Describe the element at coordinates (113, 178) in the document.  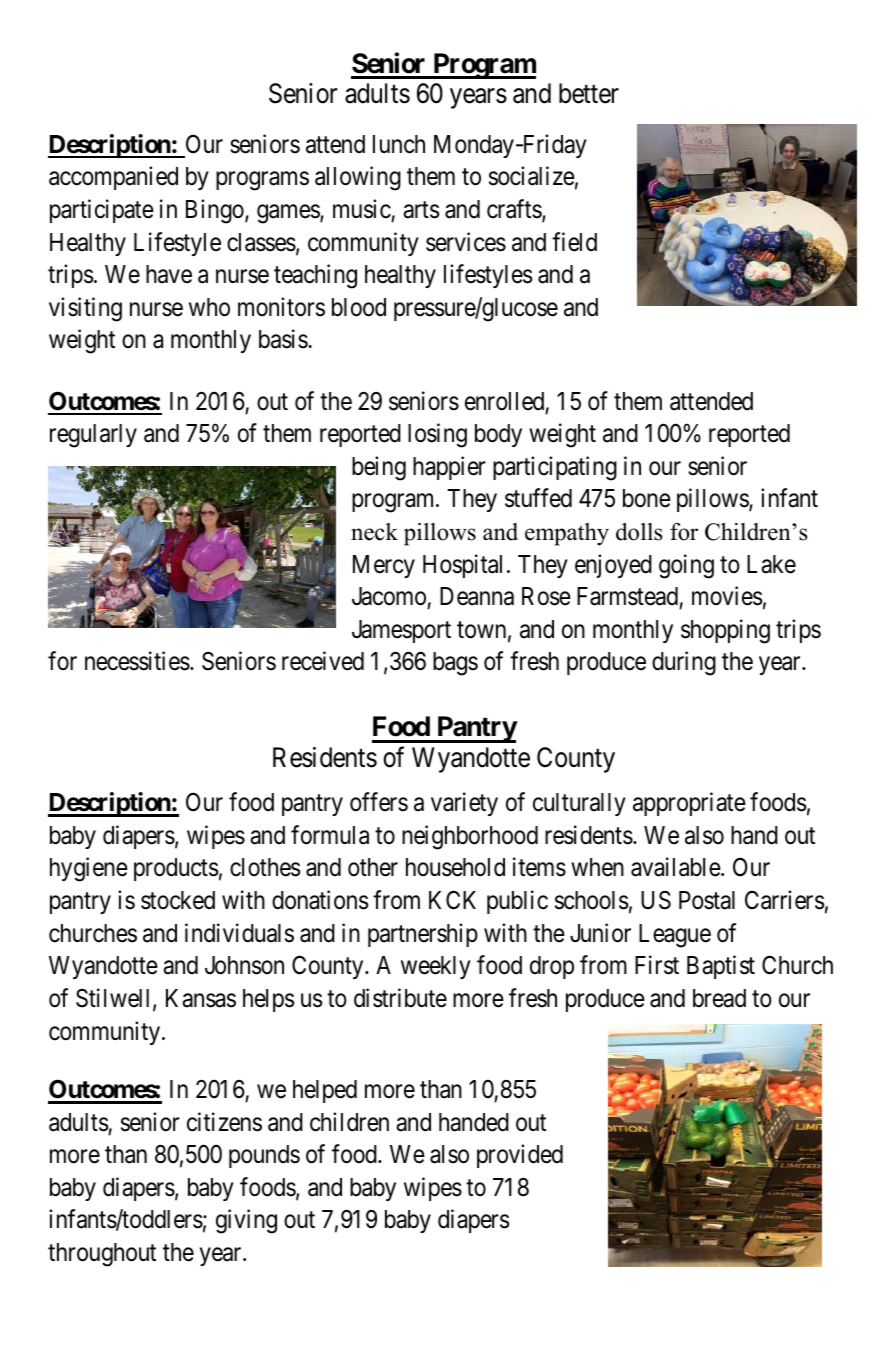
I see `accompanied` at that location.
